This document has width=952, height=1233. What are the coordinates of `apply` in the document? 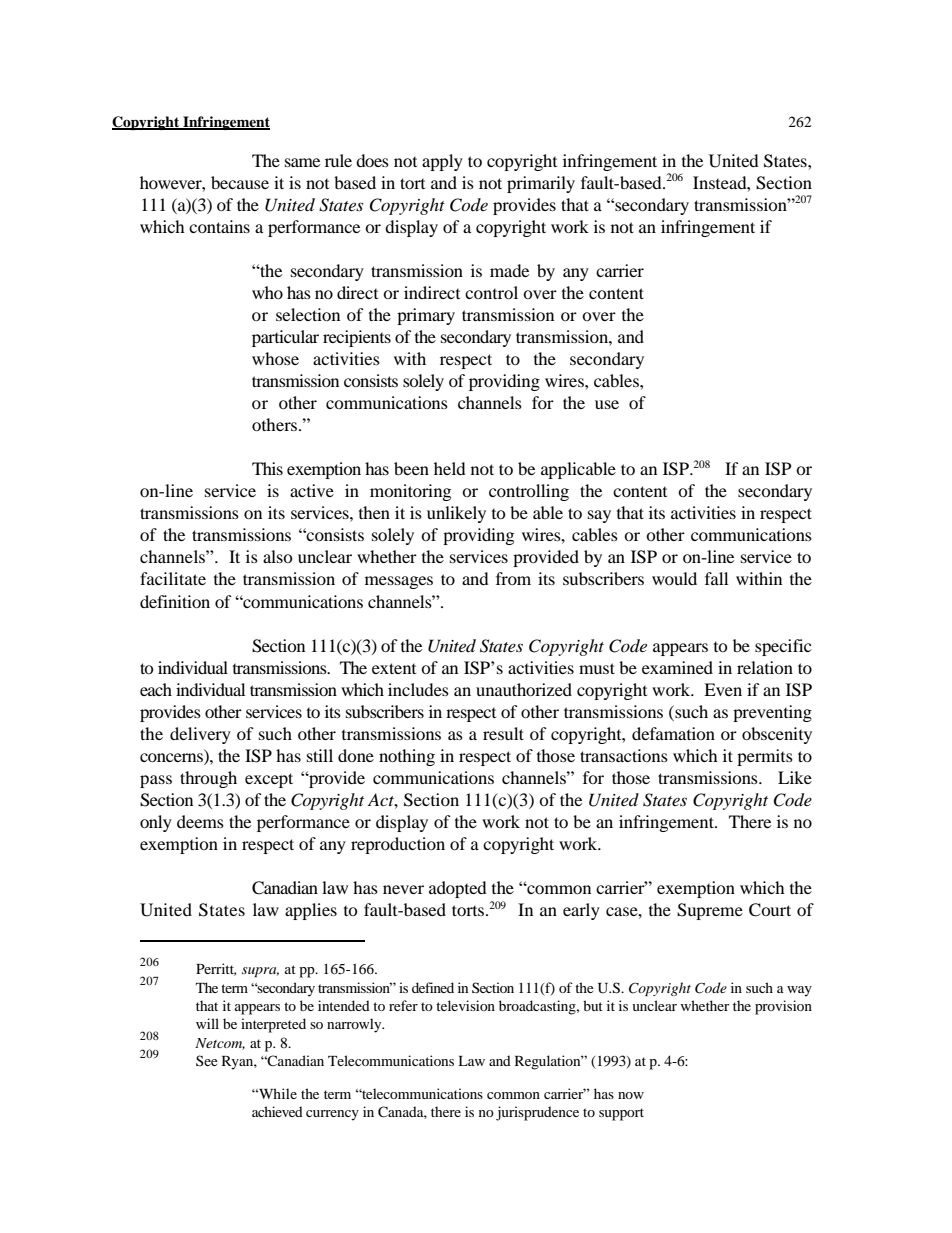 It's located at (442, 162).
